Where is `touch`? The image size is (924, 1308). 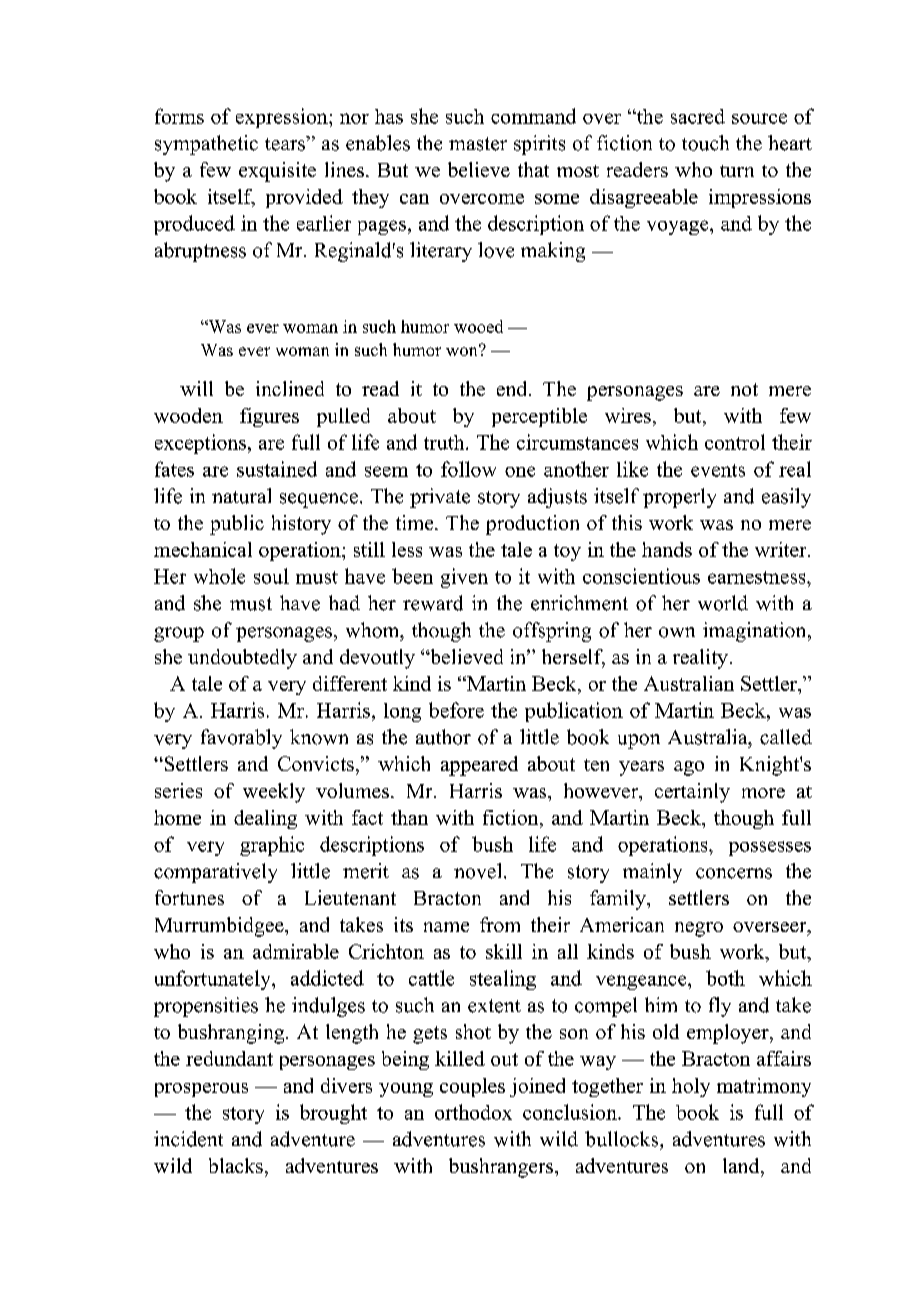
touch is located at coordinates (705, 143).
